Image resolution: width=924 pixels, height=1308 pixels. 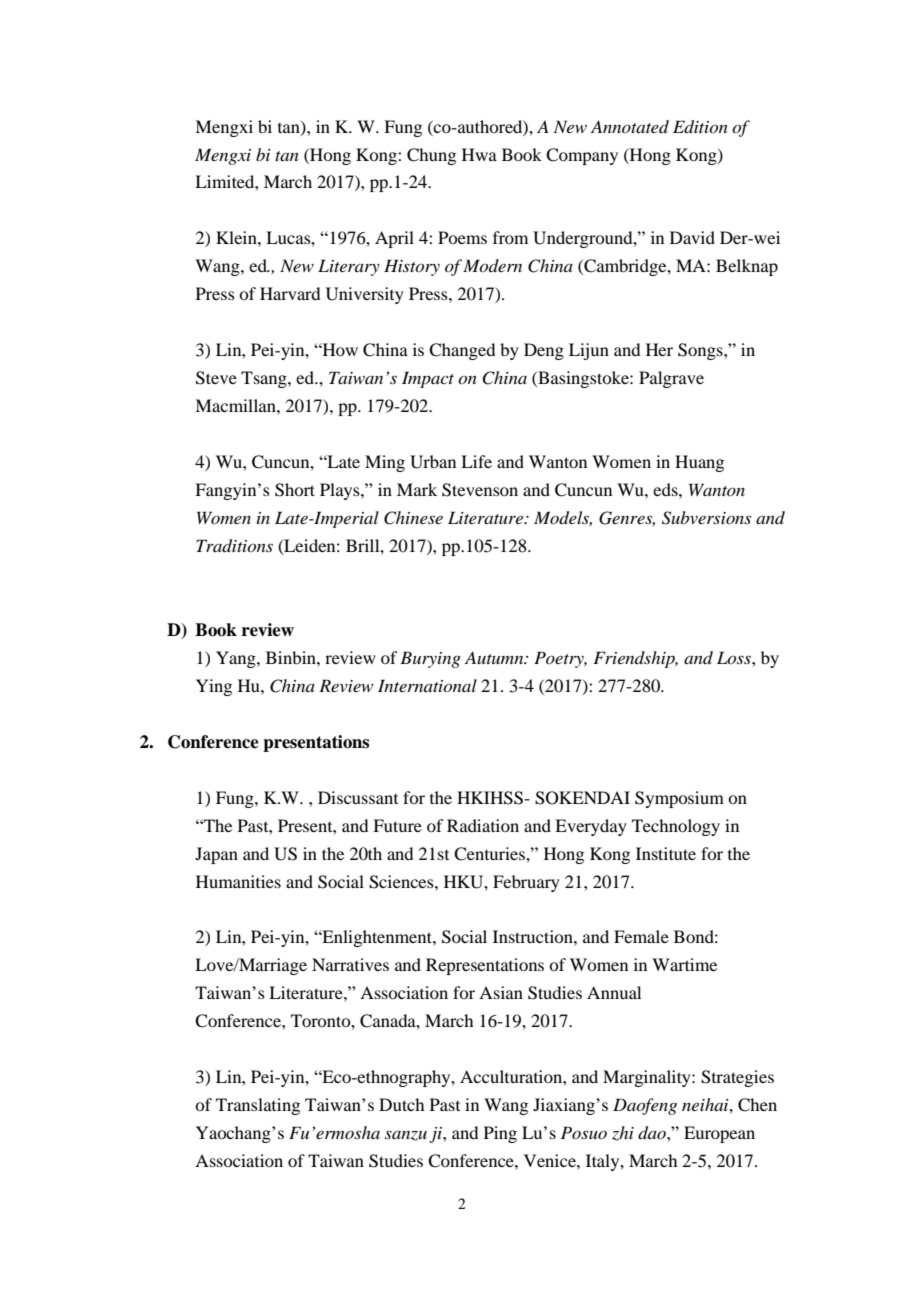 What do you see at coordinates (500, 1134) in the screenshot?
I see `Ping` at bounding box center [500, 1134].
